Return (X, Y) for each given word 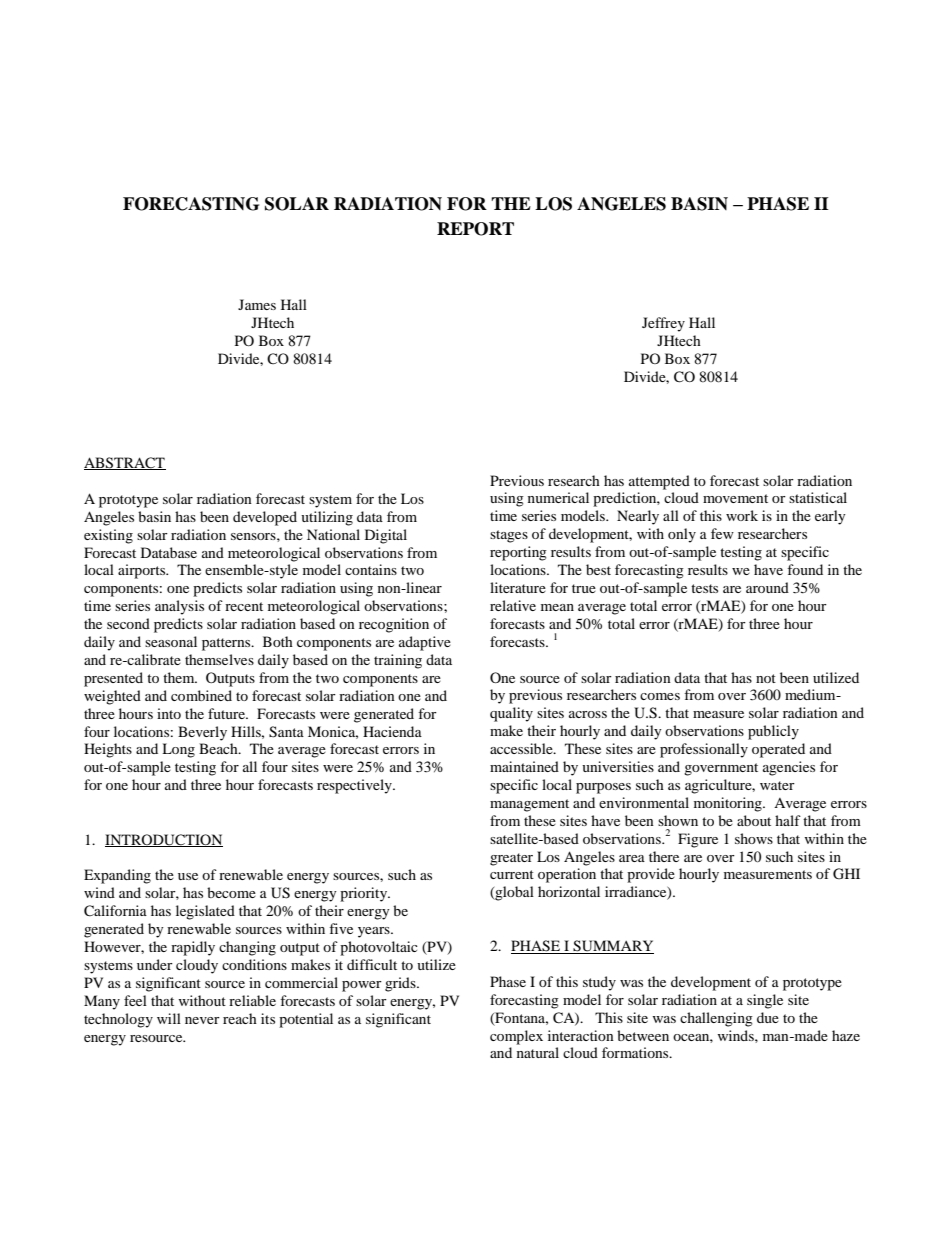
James (257, 304)
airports (143, 571)
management (529, 805)
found (805, 569)
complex (516, 1037)
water (777, 785)
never (202, 1020)
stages (509, 536)
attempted (659, 482)
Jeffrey (663, 324)
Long (178, 750)
